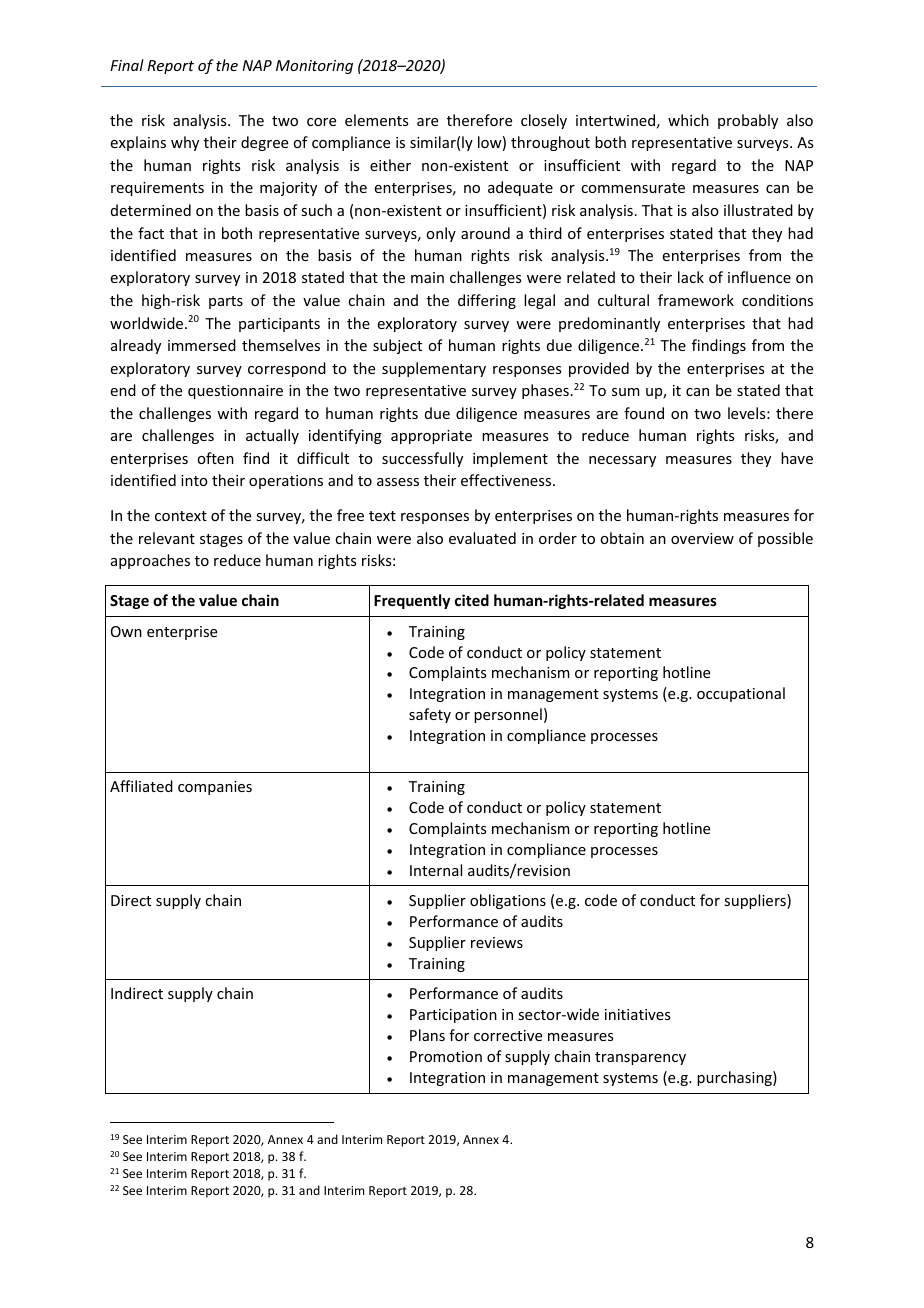  Describe the element at coordinates (637, 1014) in the document. I see `initiatives` at that location.
